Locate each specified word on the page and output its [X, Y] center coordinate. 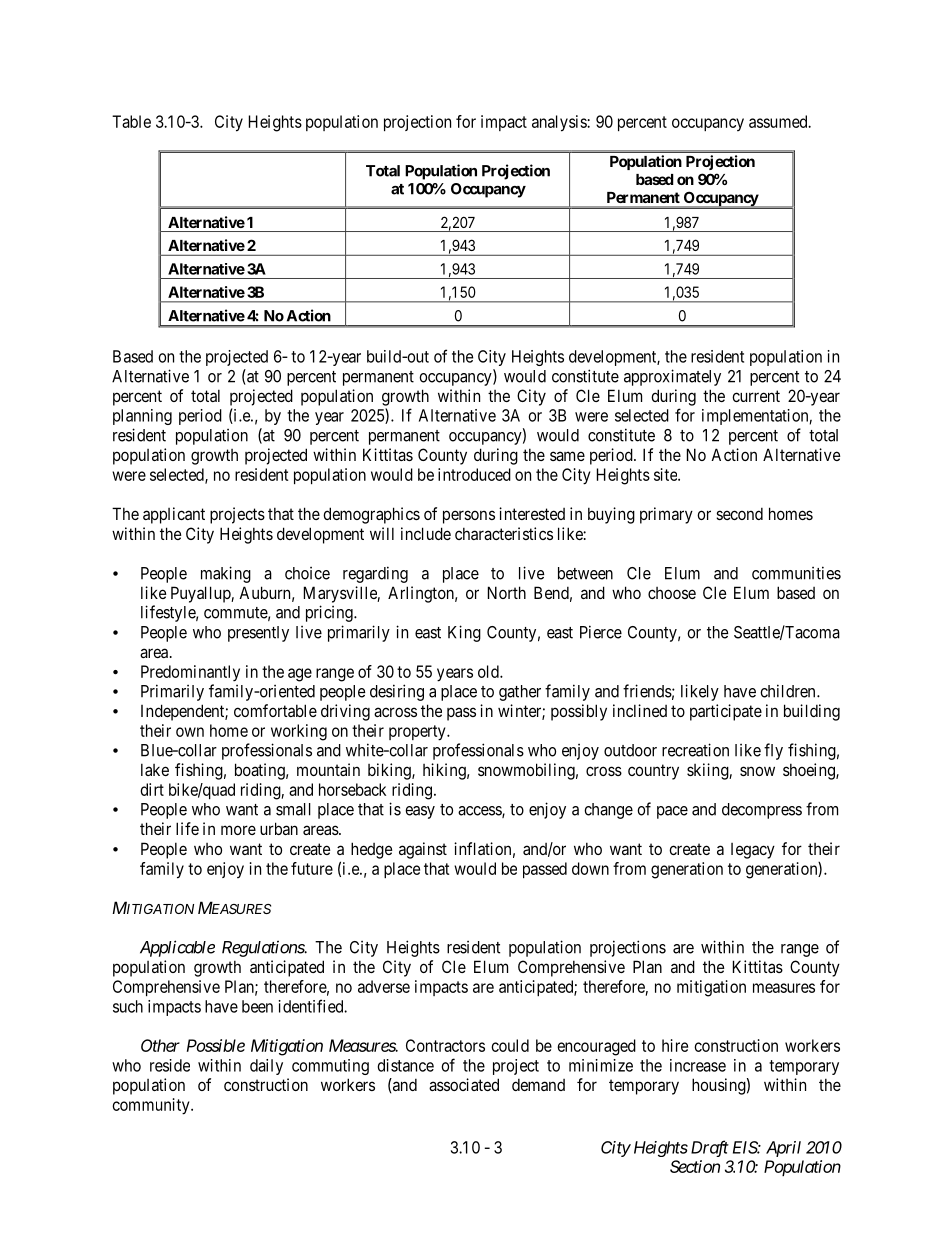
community [152, 1106]
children [789, 691]
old [489, 671]
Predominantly [190, 673]
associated [464, 1084]
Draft [710, 1148]
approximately [672, 377]
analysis [560, 123]
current [756, 396]
